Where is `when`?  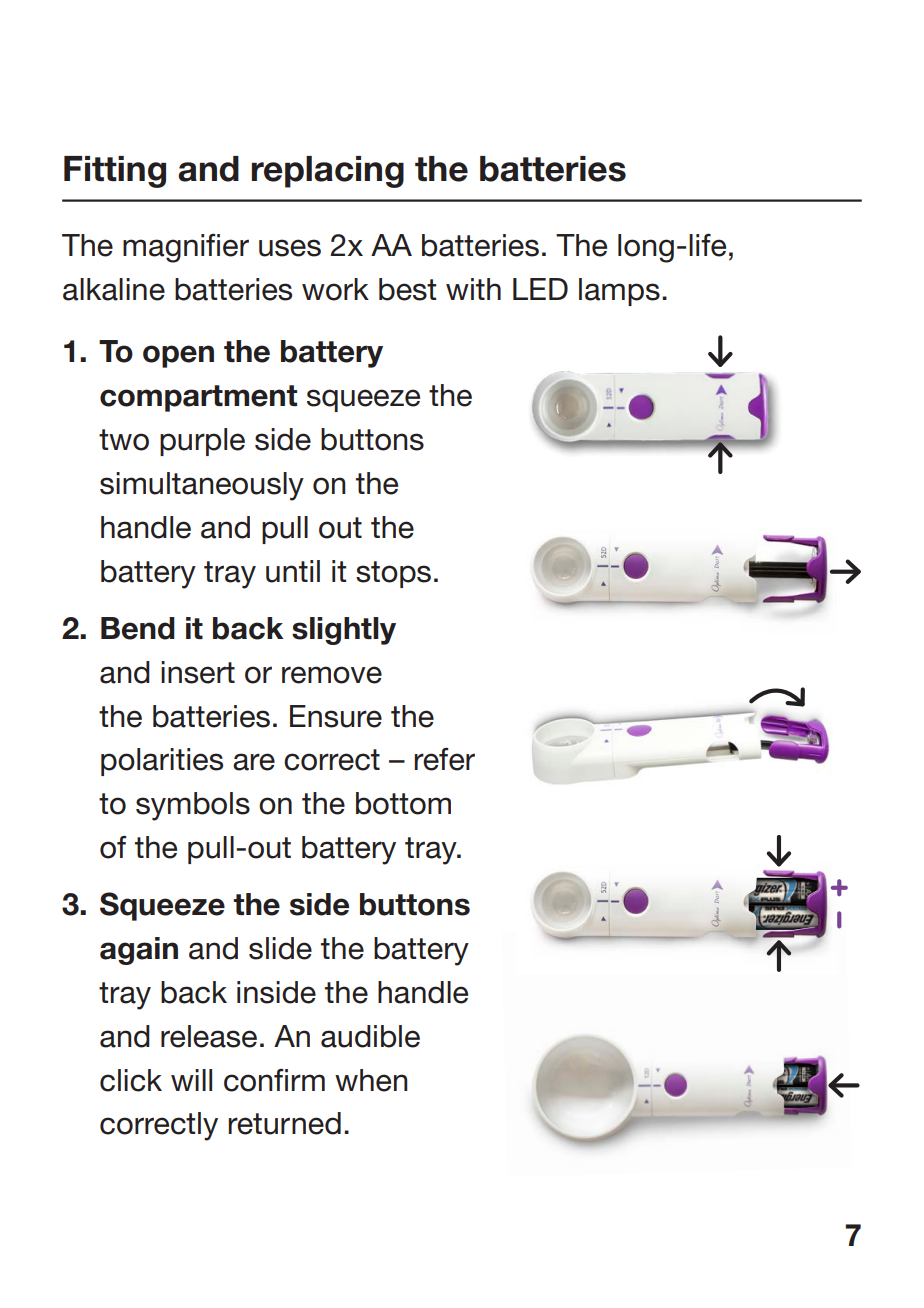
when is located at coordinates (371, 1080).
